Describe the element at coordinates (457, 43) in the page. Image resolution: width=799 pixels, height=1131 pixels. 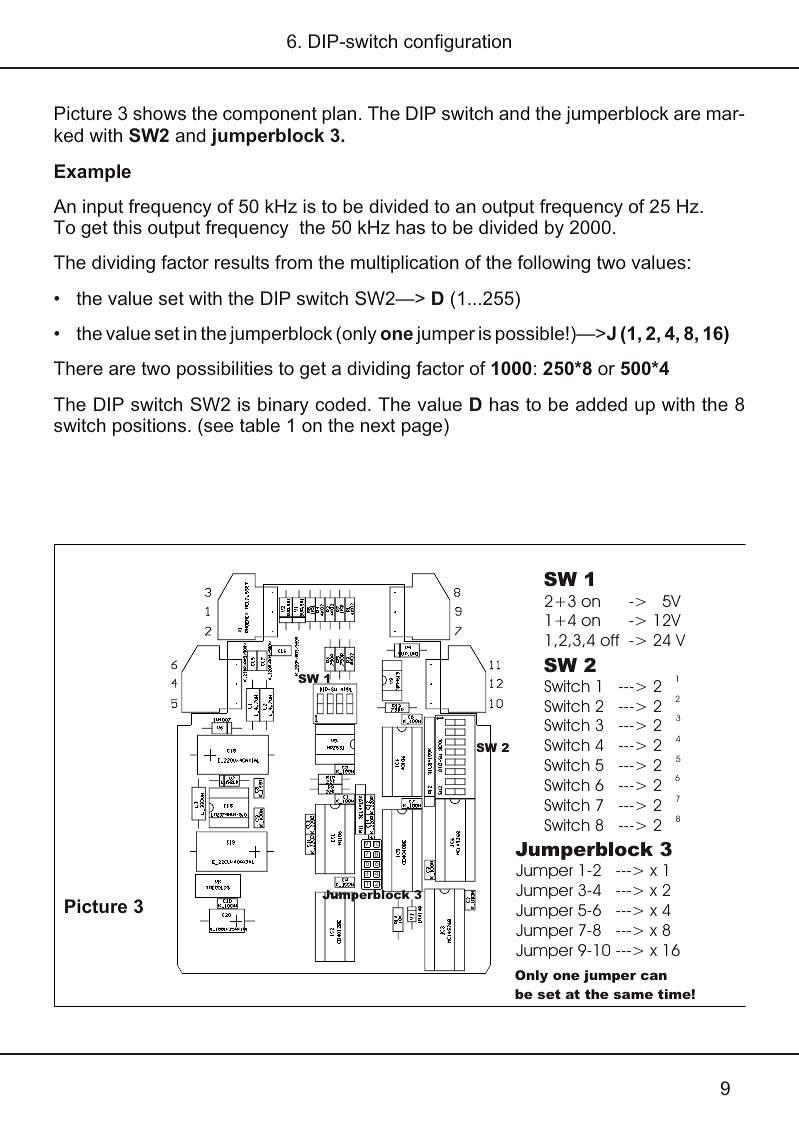
I see `configuration` at that location.
